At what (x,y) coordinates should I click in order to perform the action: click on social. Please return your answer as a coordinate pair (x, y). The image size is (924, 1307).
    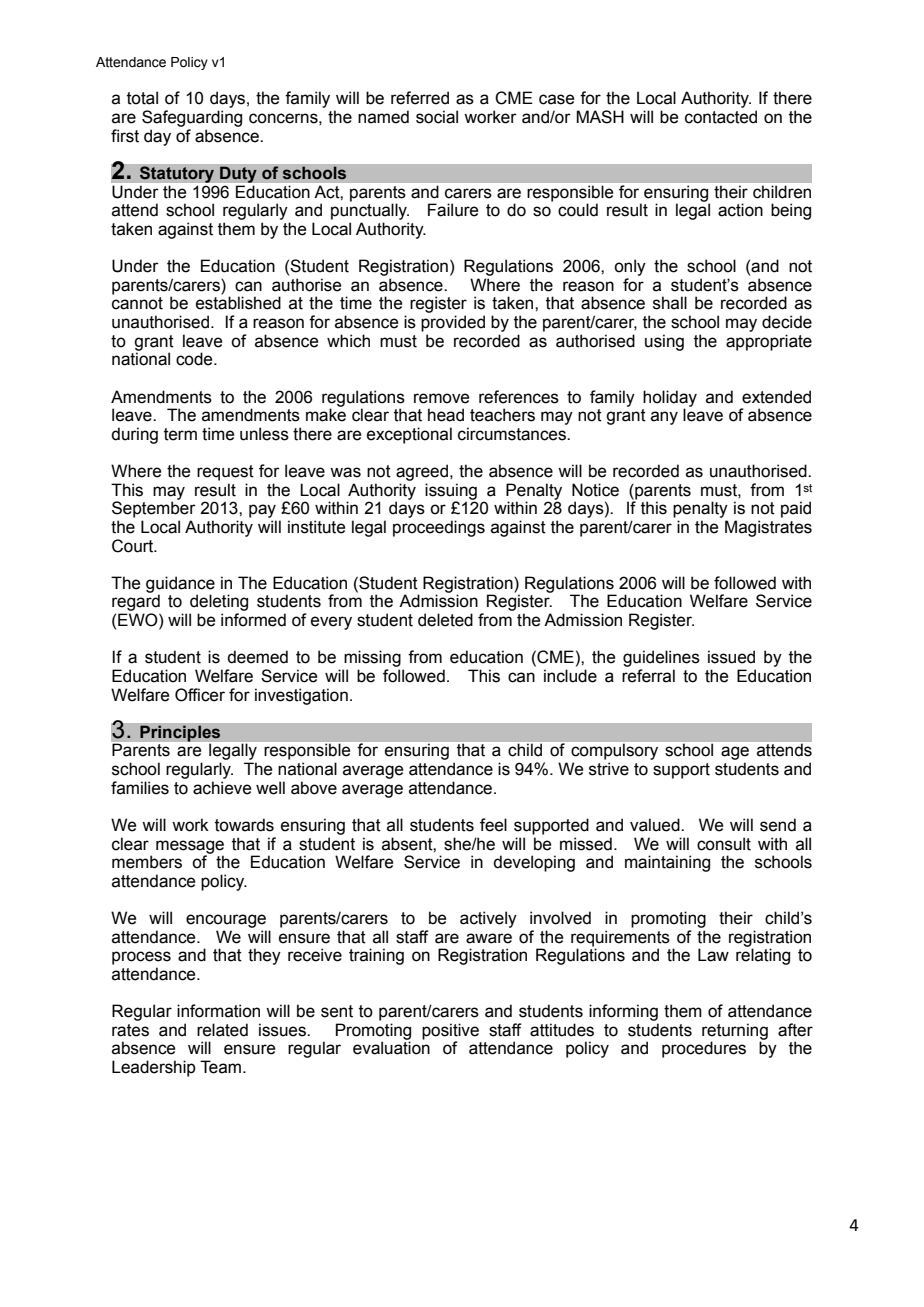
    Looking at the image, I should click on (437, 117).
